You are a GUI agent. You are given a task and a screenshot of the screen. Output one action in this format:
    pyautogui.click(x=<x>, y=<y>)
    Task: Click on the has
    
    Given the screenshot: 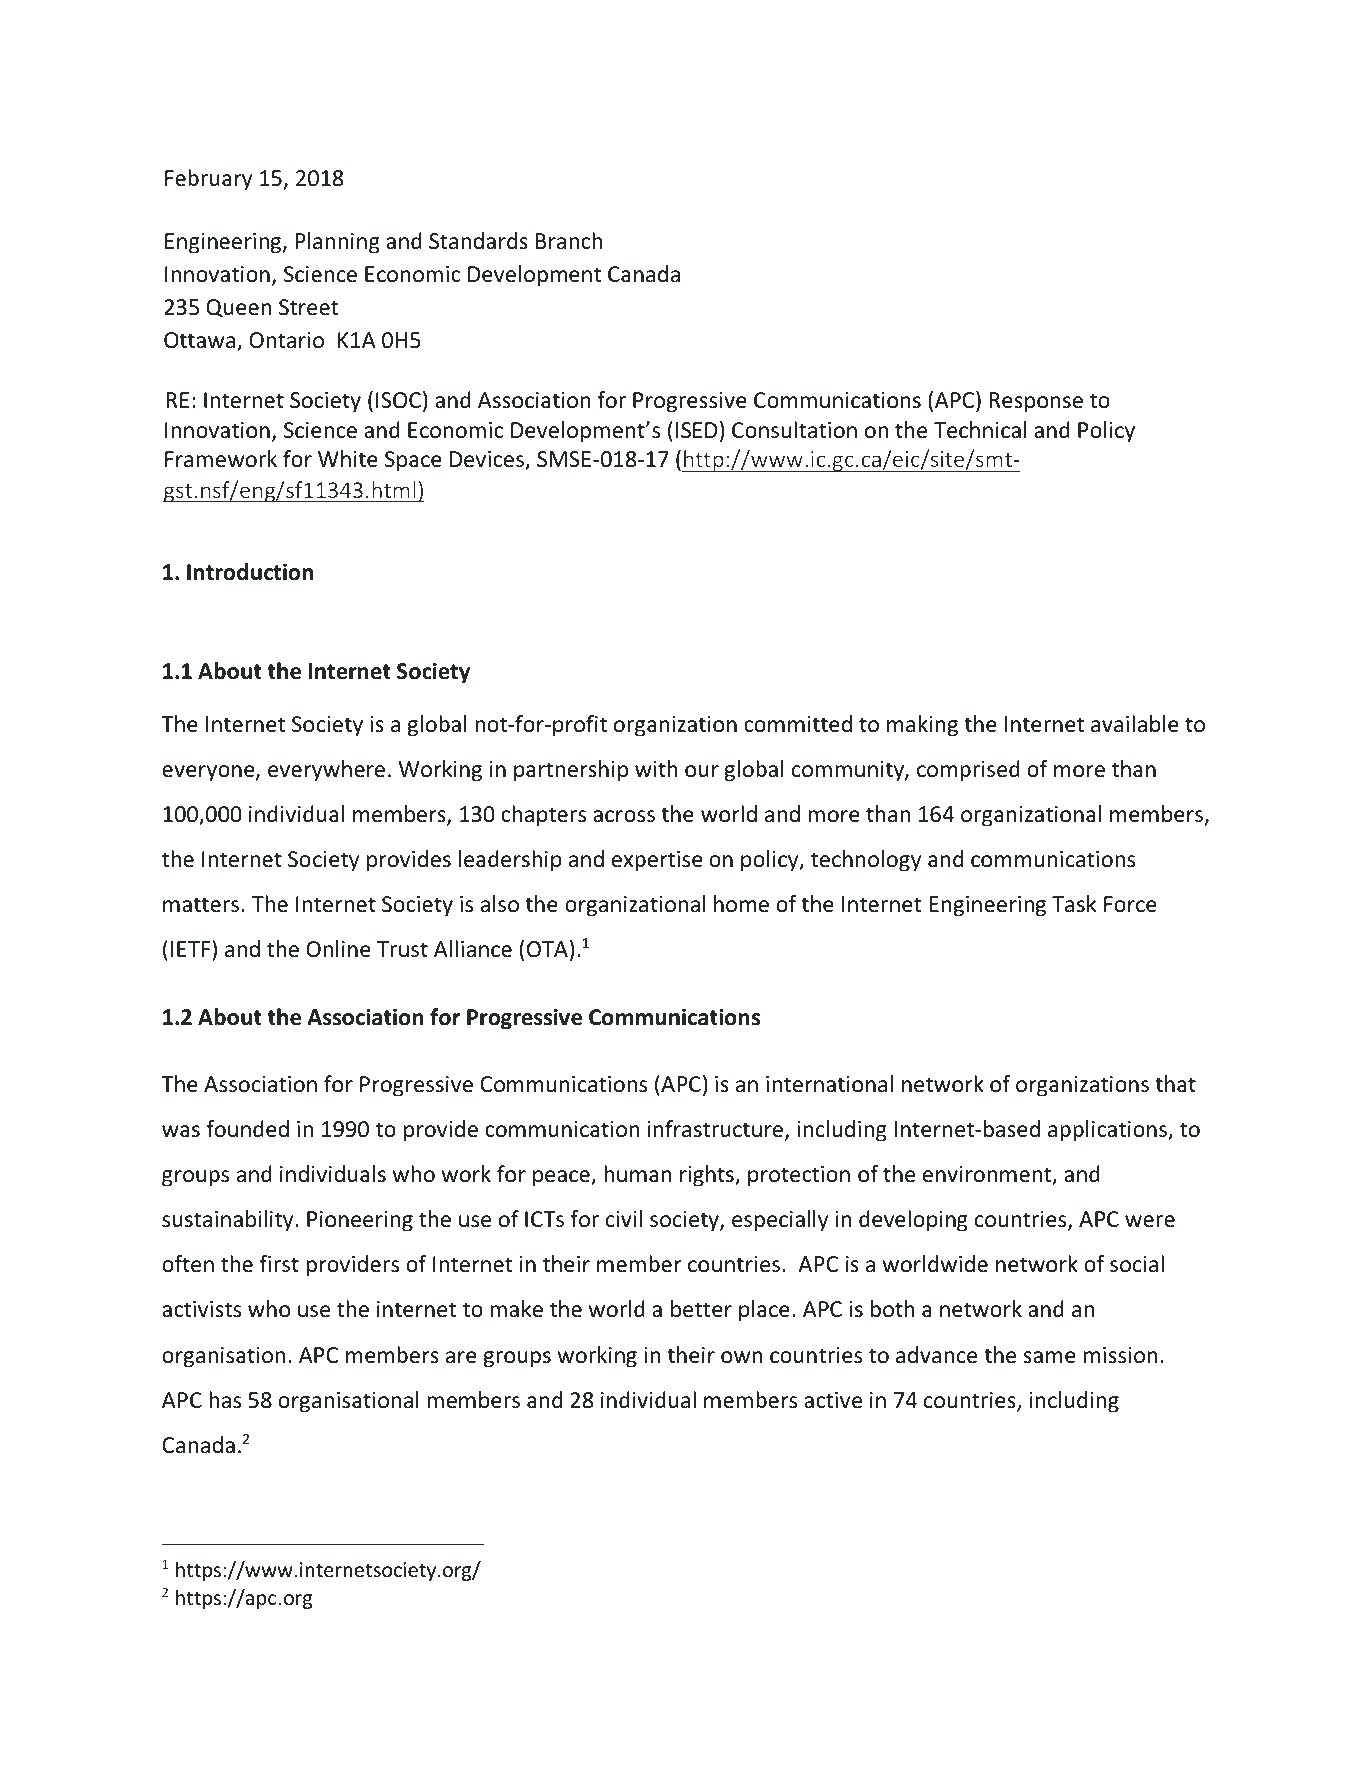 What is the action you would take?
    pyautogui.click(x=225, y=1400)
